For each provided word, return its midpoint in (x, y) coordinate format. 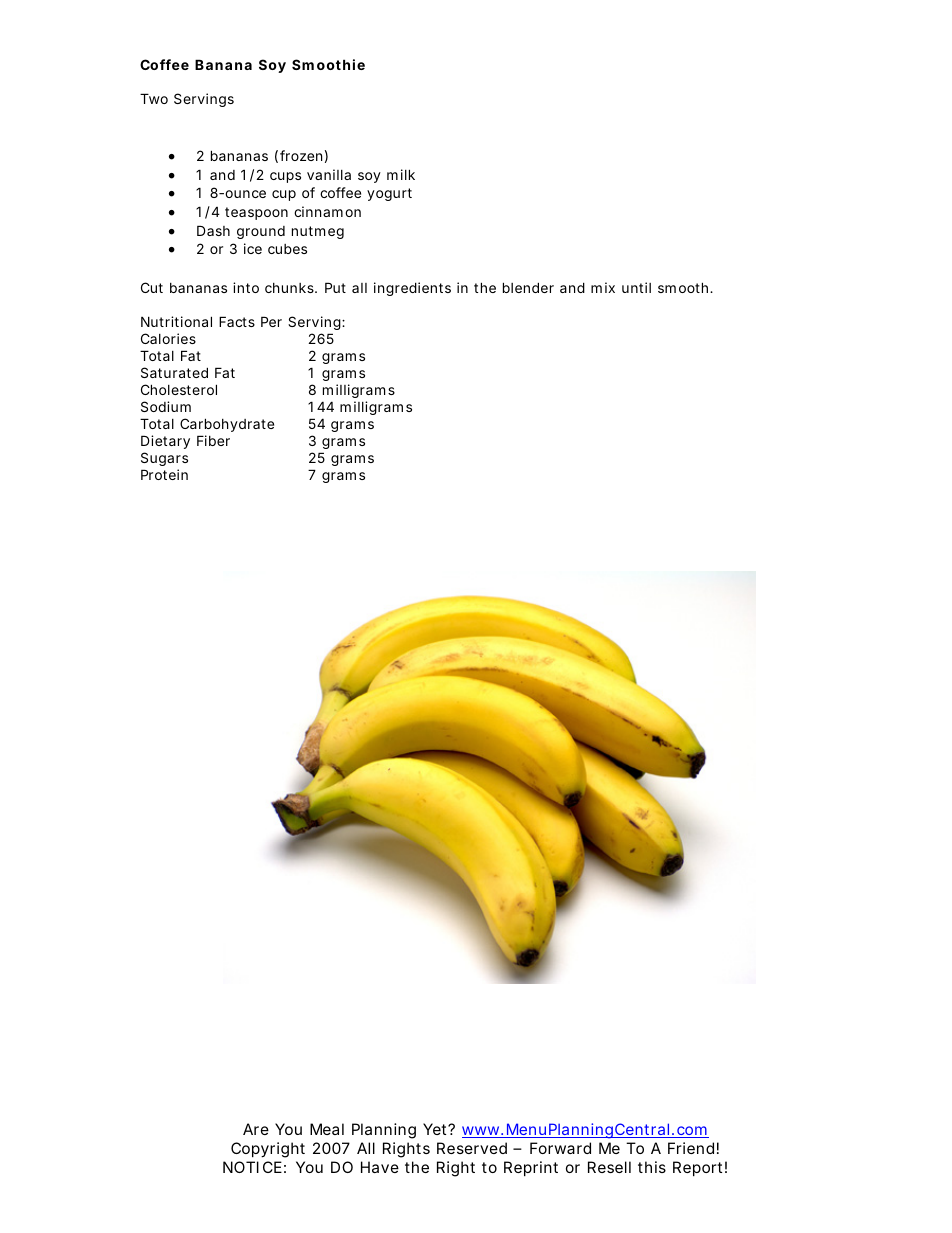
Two (154, 98)
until (636, 287)
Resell (609, 1167)
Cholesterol (179, 389)
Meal (327, 1129)
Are (256, 1129)
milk (401, 174)
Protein (164, 474)
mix (603, 287)
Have (380, 1167)
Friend (691, 1148)
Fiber (213, 440)
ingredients (412, 289)
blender (528, 287)
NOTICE (252, 1167)
